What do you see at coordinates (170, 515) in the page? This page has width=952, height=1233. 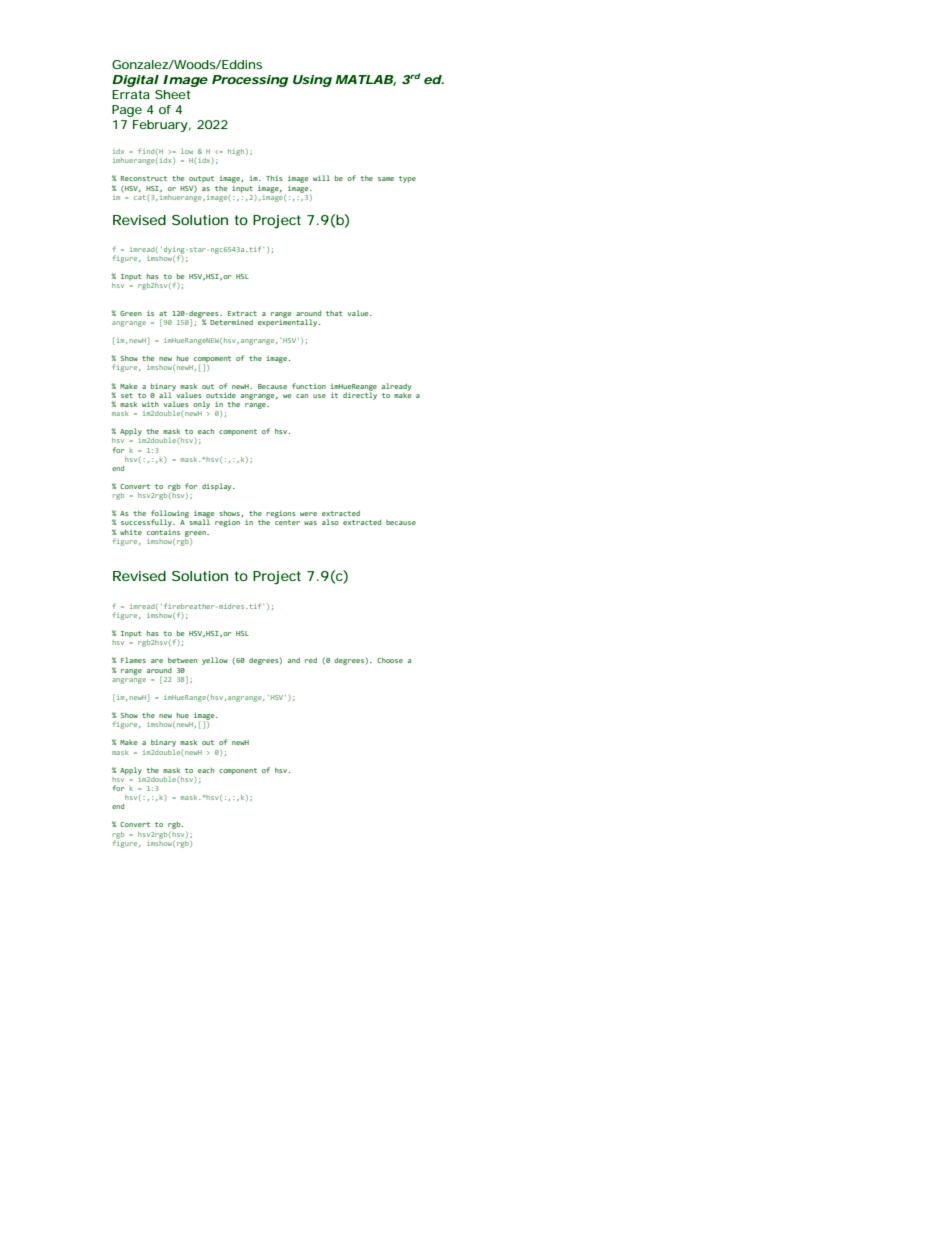 I see `following` at bounding box center [170, 515].
